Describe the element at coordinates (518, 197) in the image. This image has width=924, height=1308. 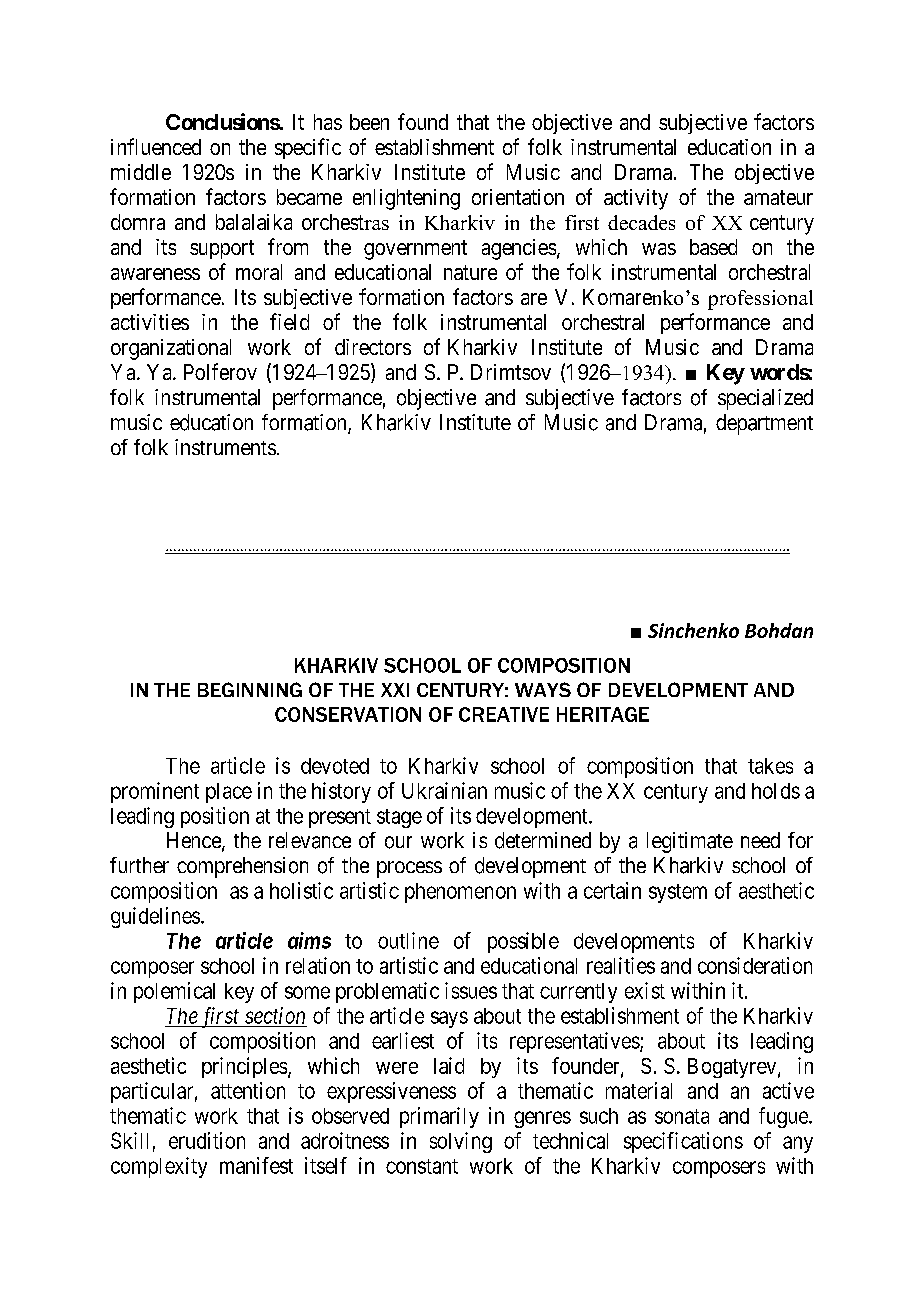
I see `orientation` at that location.
